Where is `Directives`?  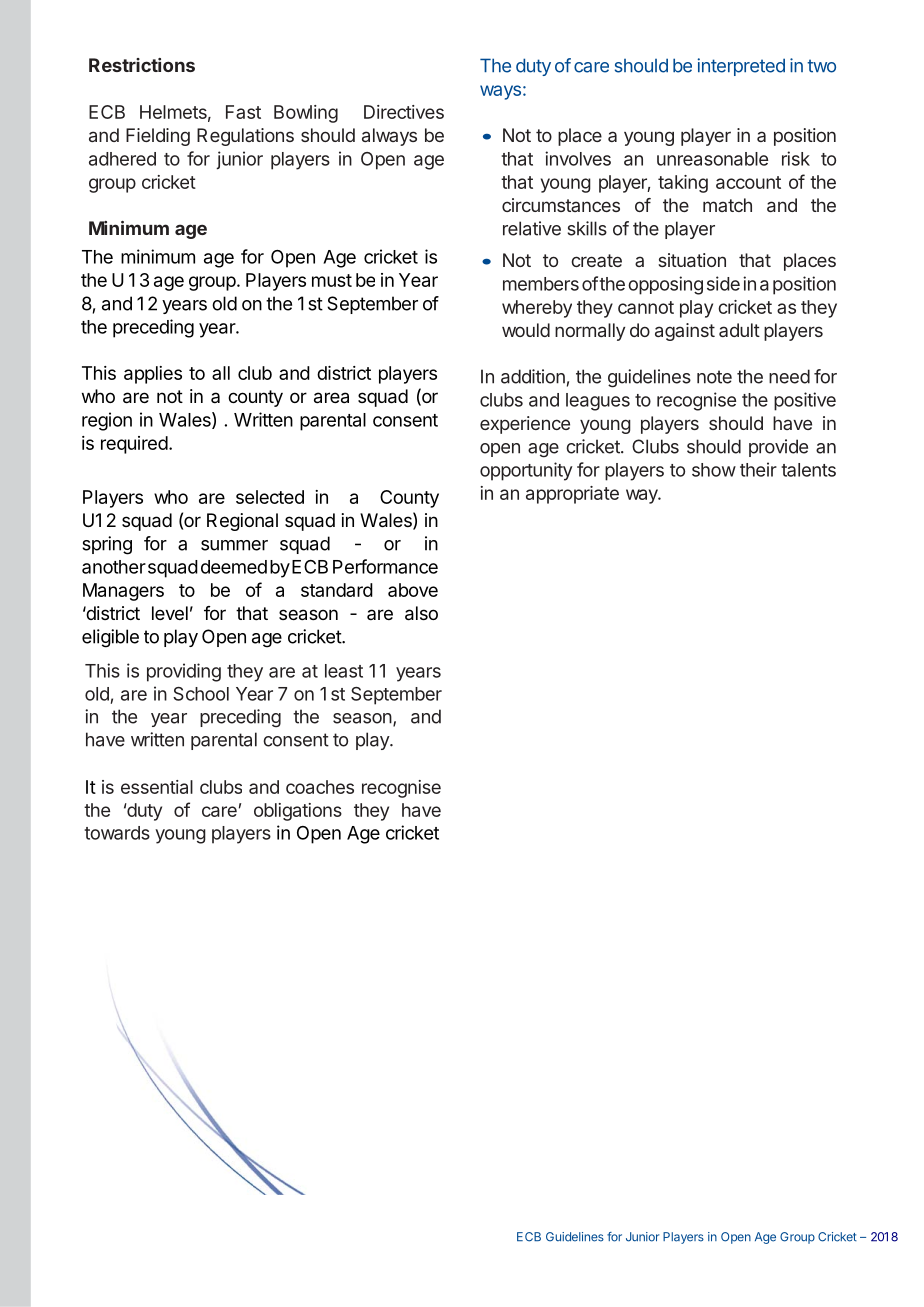
Directives is located at coordinates (404, 112).
